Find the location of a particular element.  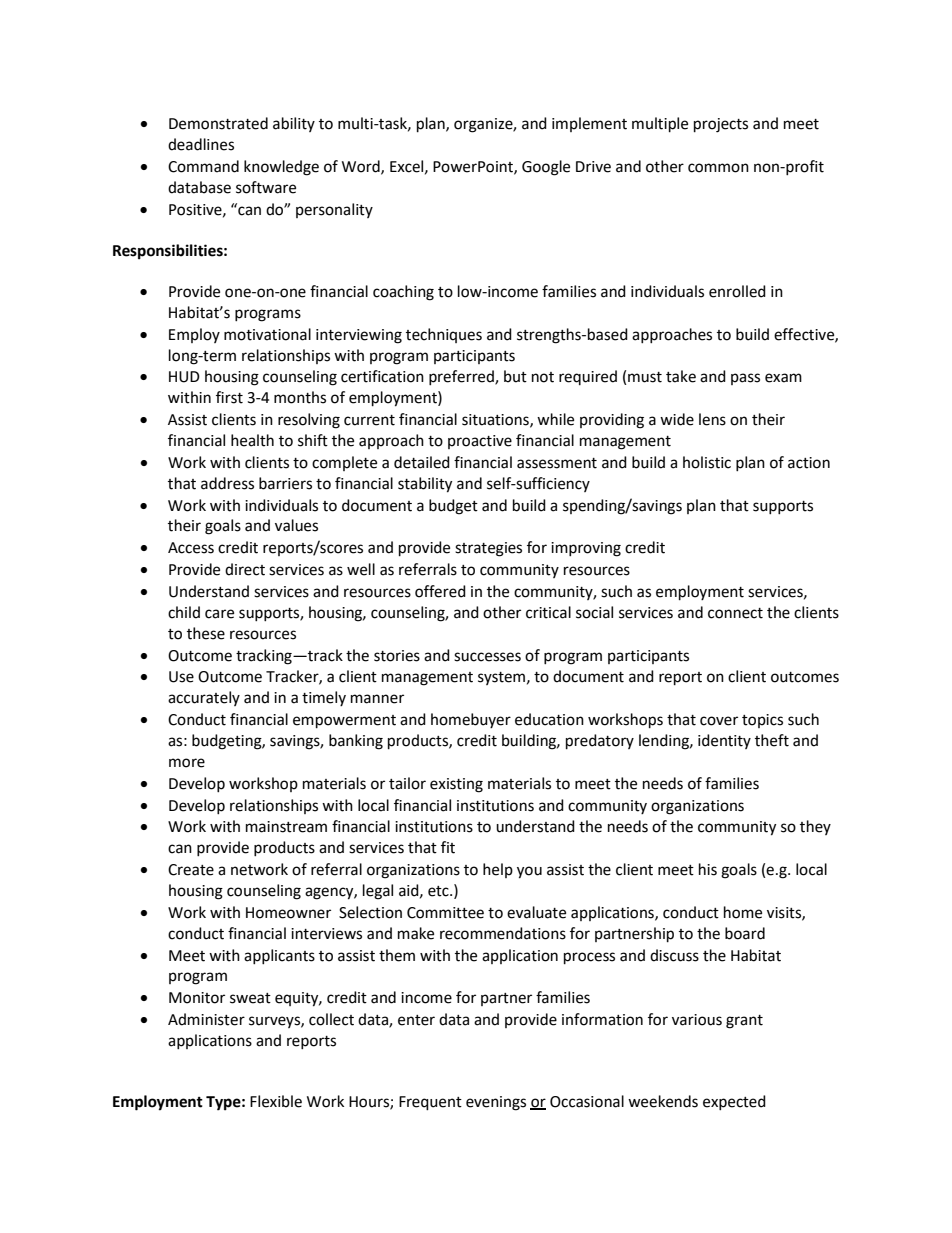

strategies is located at coordinates (488, 549).
